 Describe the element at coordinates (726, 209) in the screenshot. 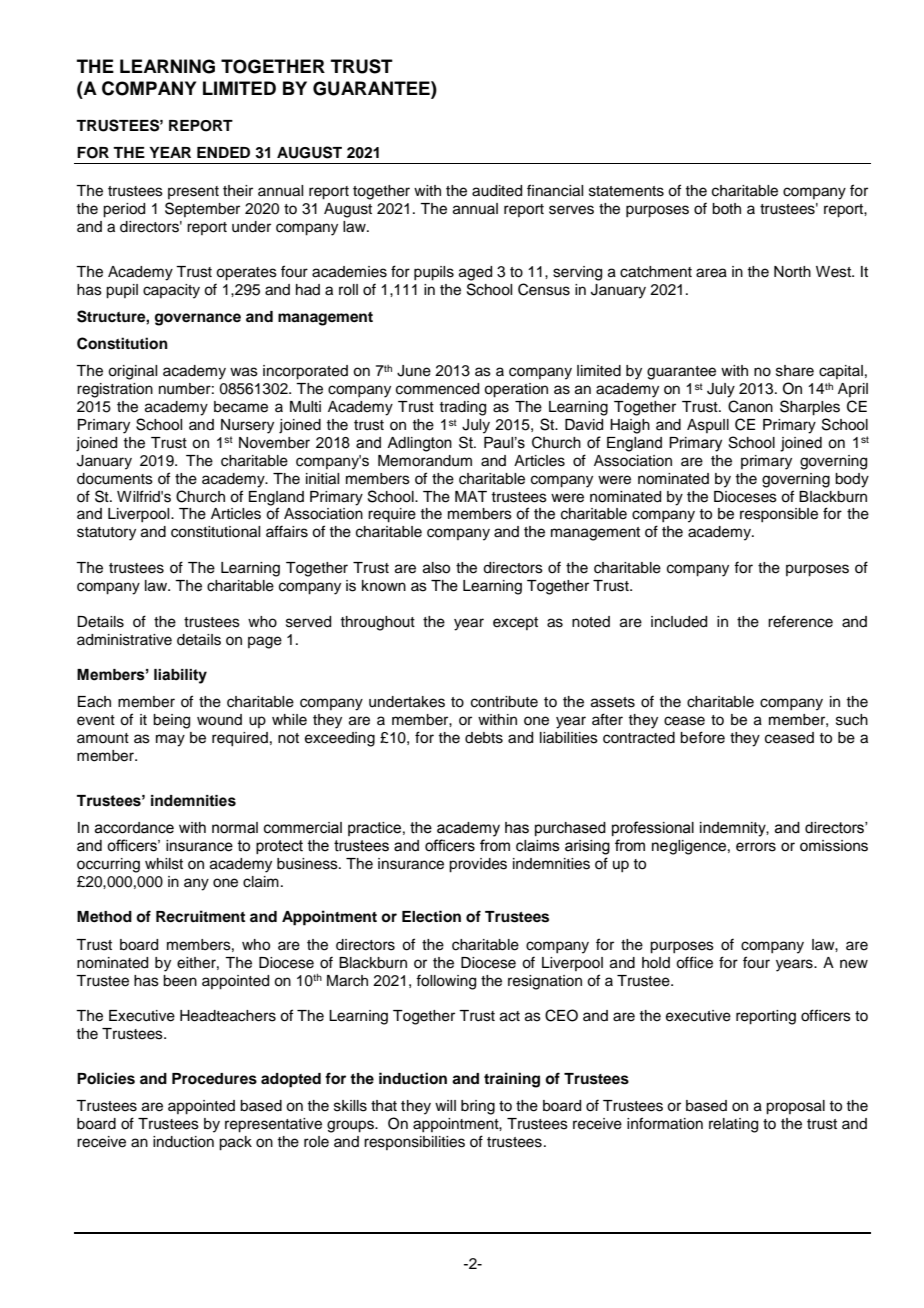

I see `both` at that location.
